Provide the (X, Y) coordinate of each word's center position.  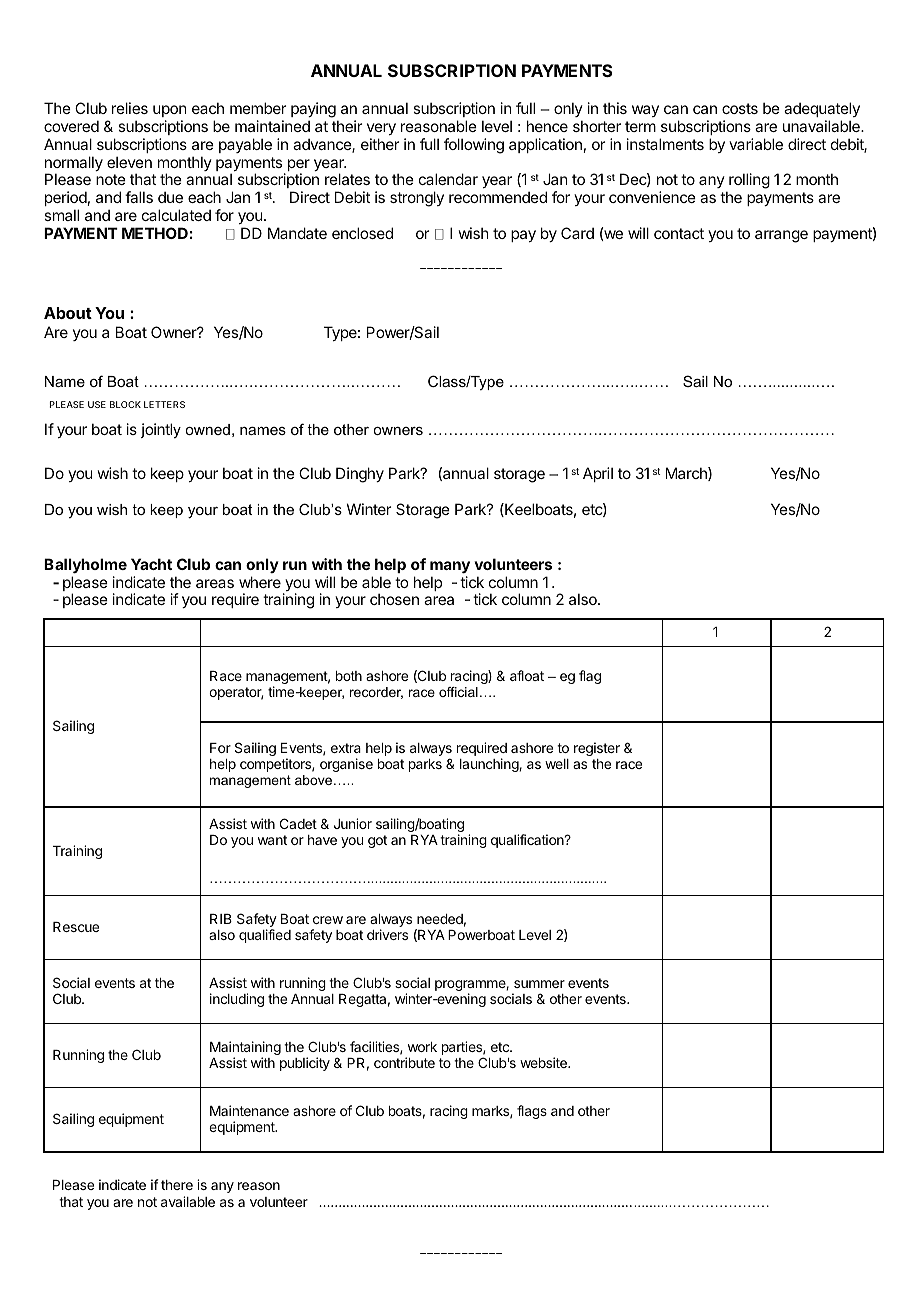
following (474, 146)
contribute (404, 1062)
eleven (129, 162)
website (544, 1062)
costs (740, 108)
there (177, 1185)
